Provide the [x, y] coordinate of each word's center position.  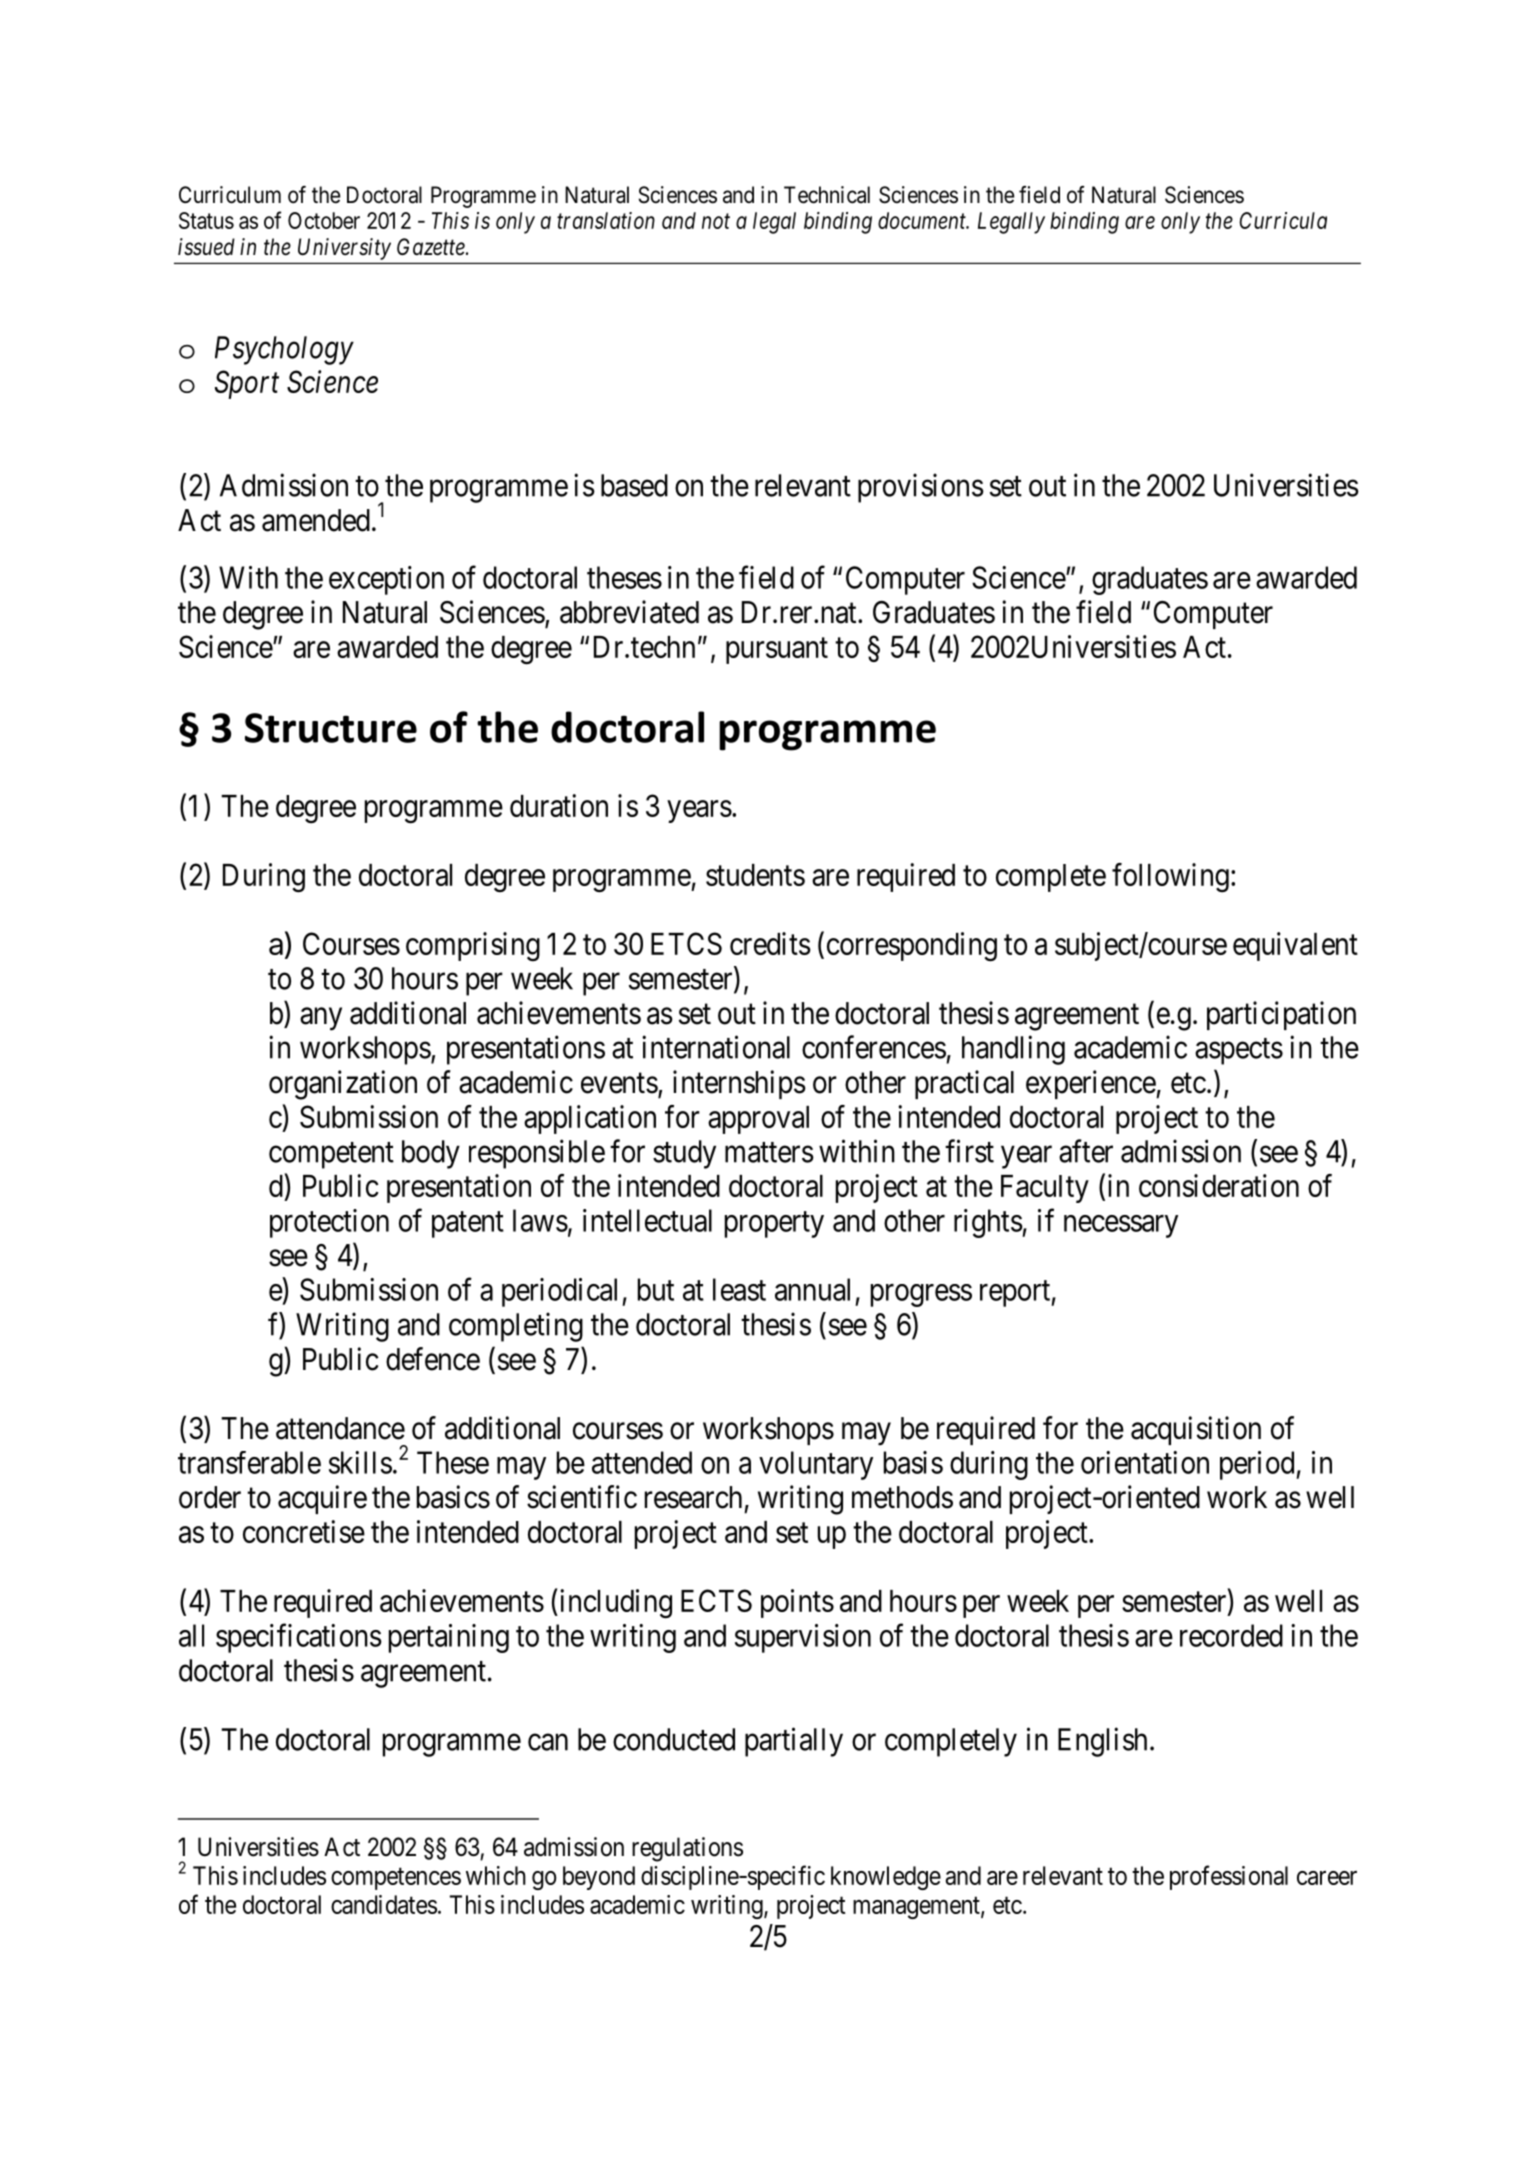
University [344, 249]
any [321, 1019]
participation [1281, 1015]
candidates [384, 1904]
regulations [687, 1849]
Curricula [1283, 220]
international [716, 1047]
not [716, 221]
